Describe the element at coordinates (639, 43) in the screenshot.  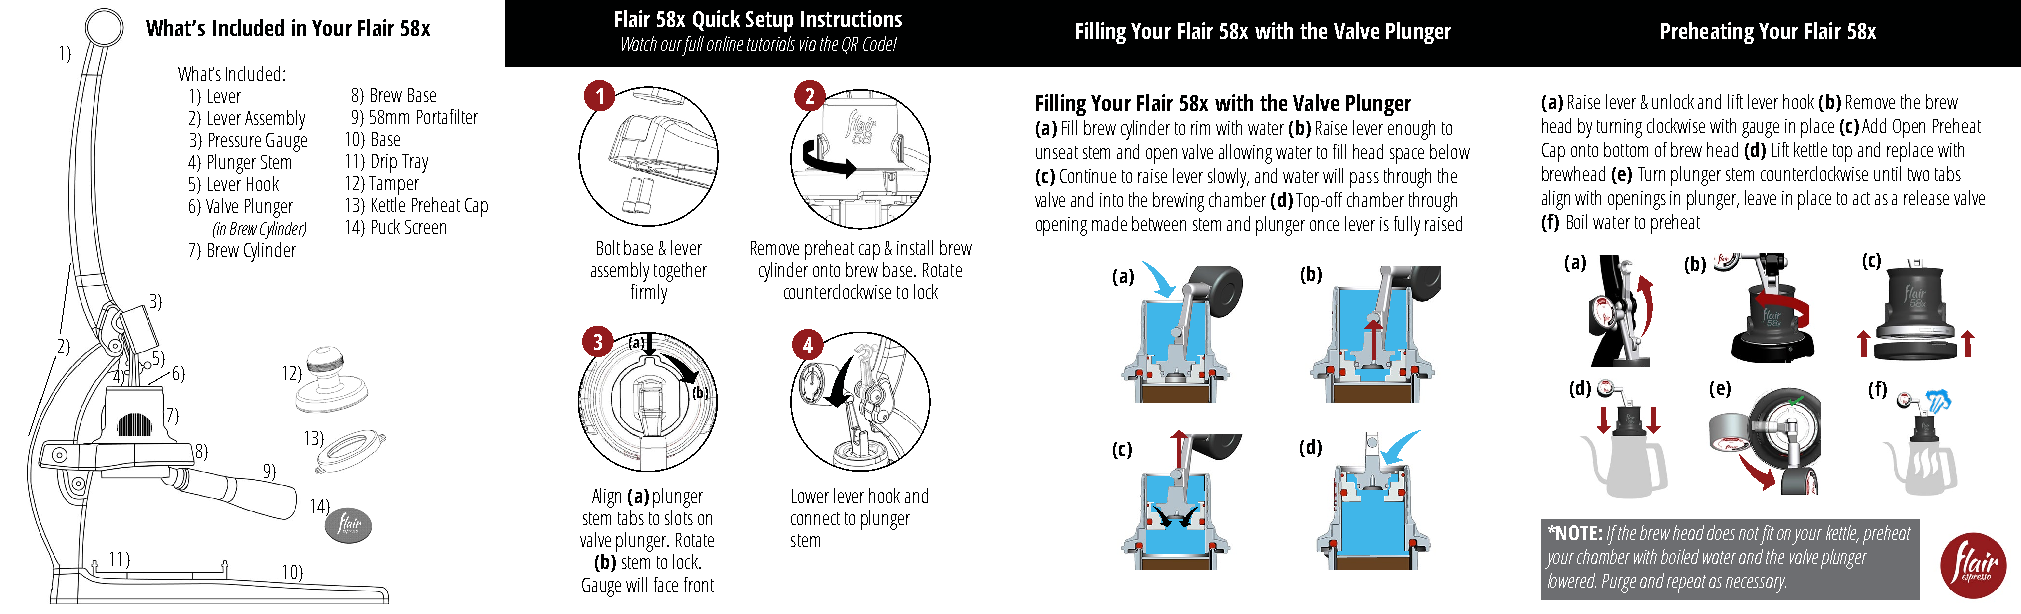
I see `Watch` at that location.
